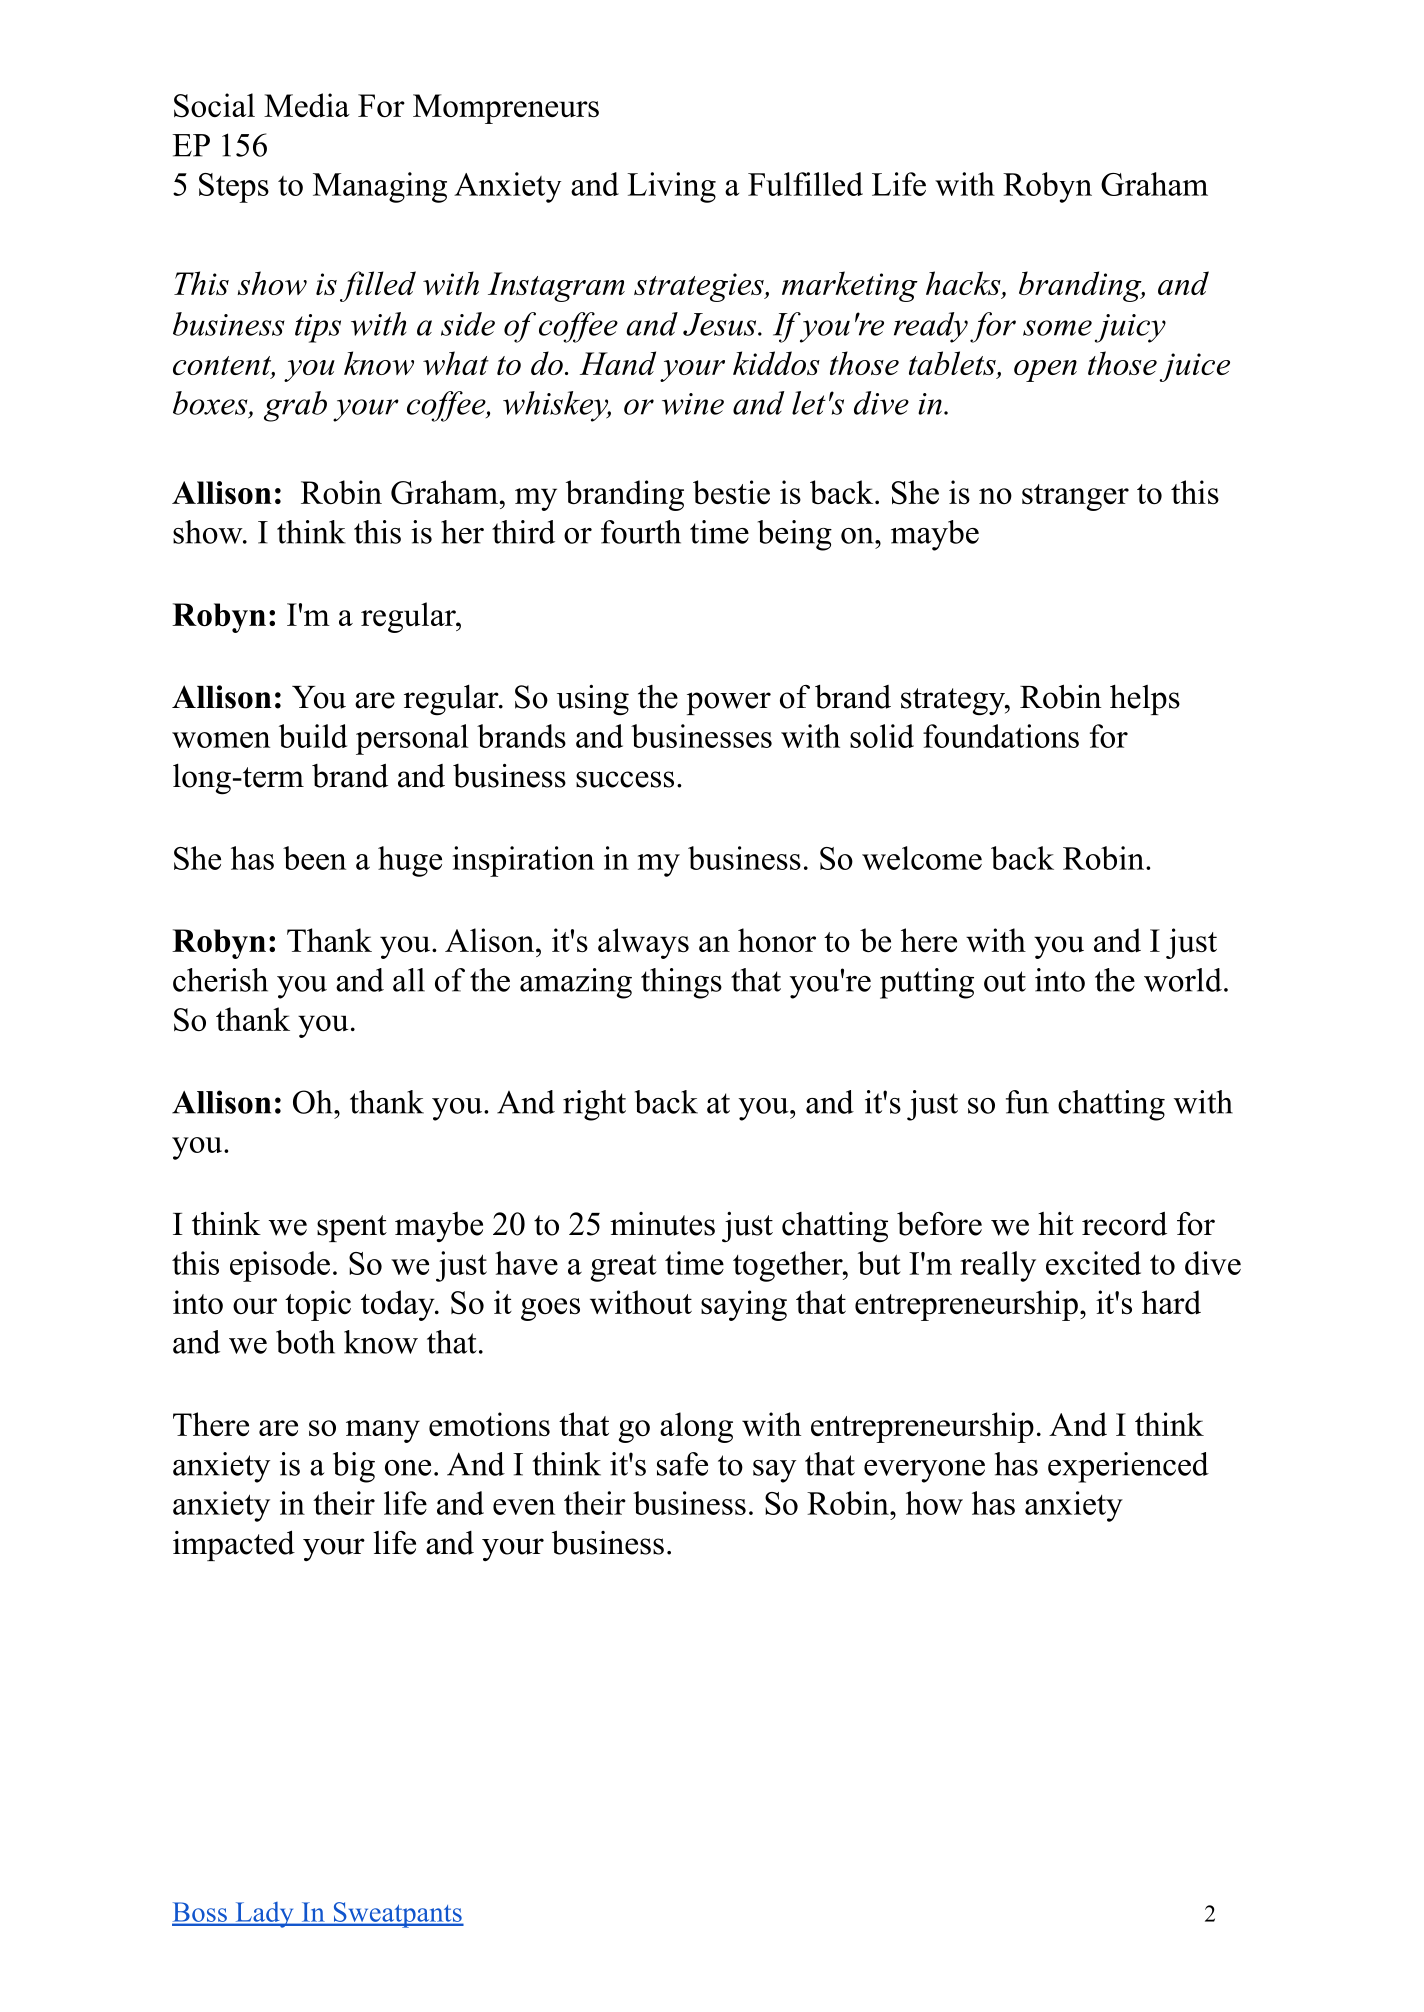 The image size is (1424, 2012). I want to click on hacks, so click(964, 284).
